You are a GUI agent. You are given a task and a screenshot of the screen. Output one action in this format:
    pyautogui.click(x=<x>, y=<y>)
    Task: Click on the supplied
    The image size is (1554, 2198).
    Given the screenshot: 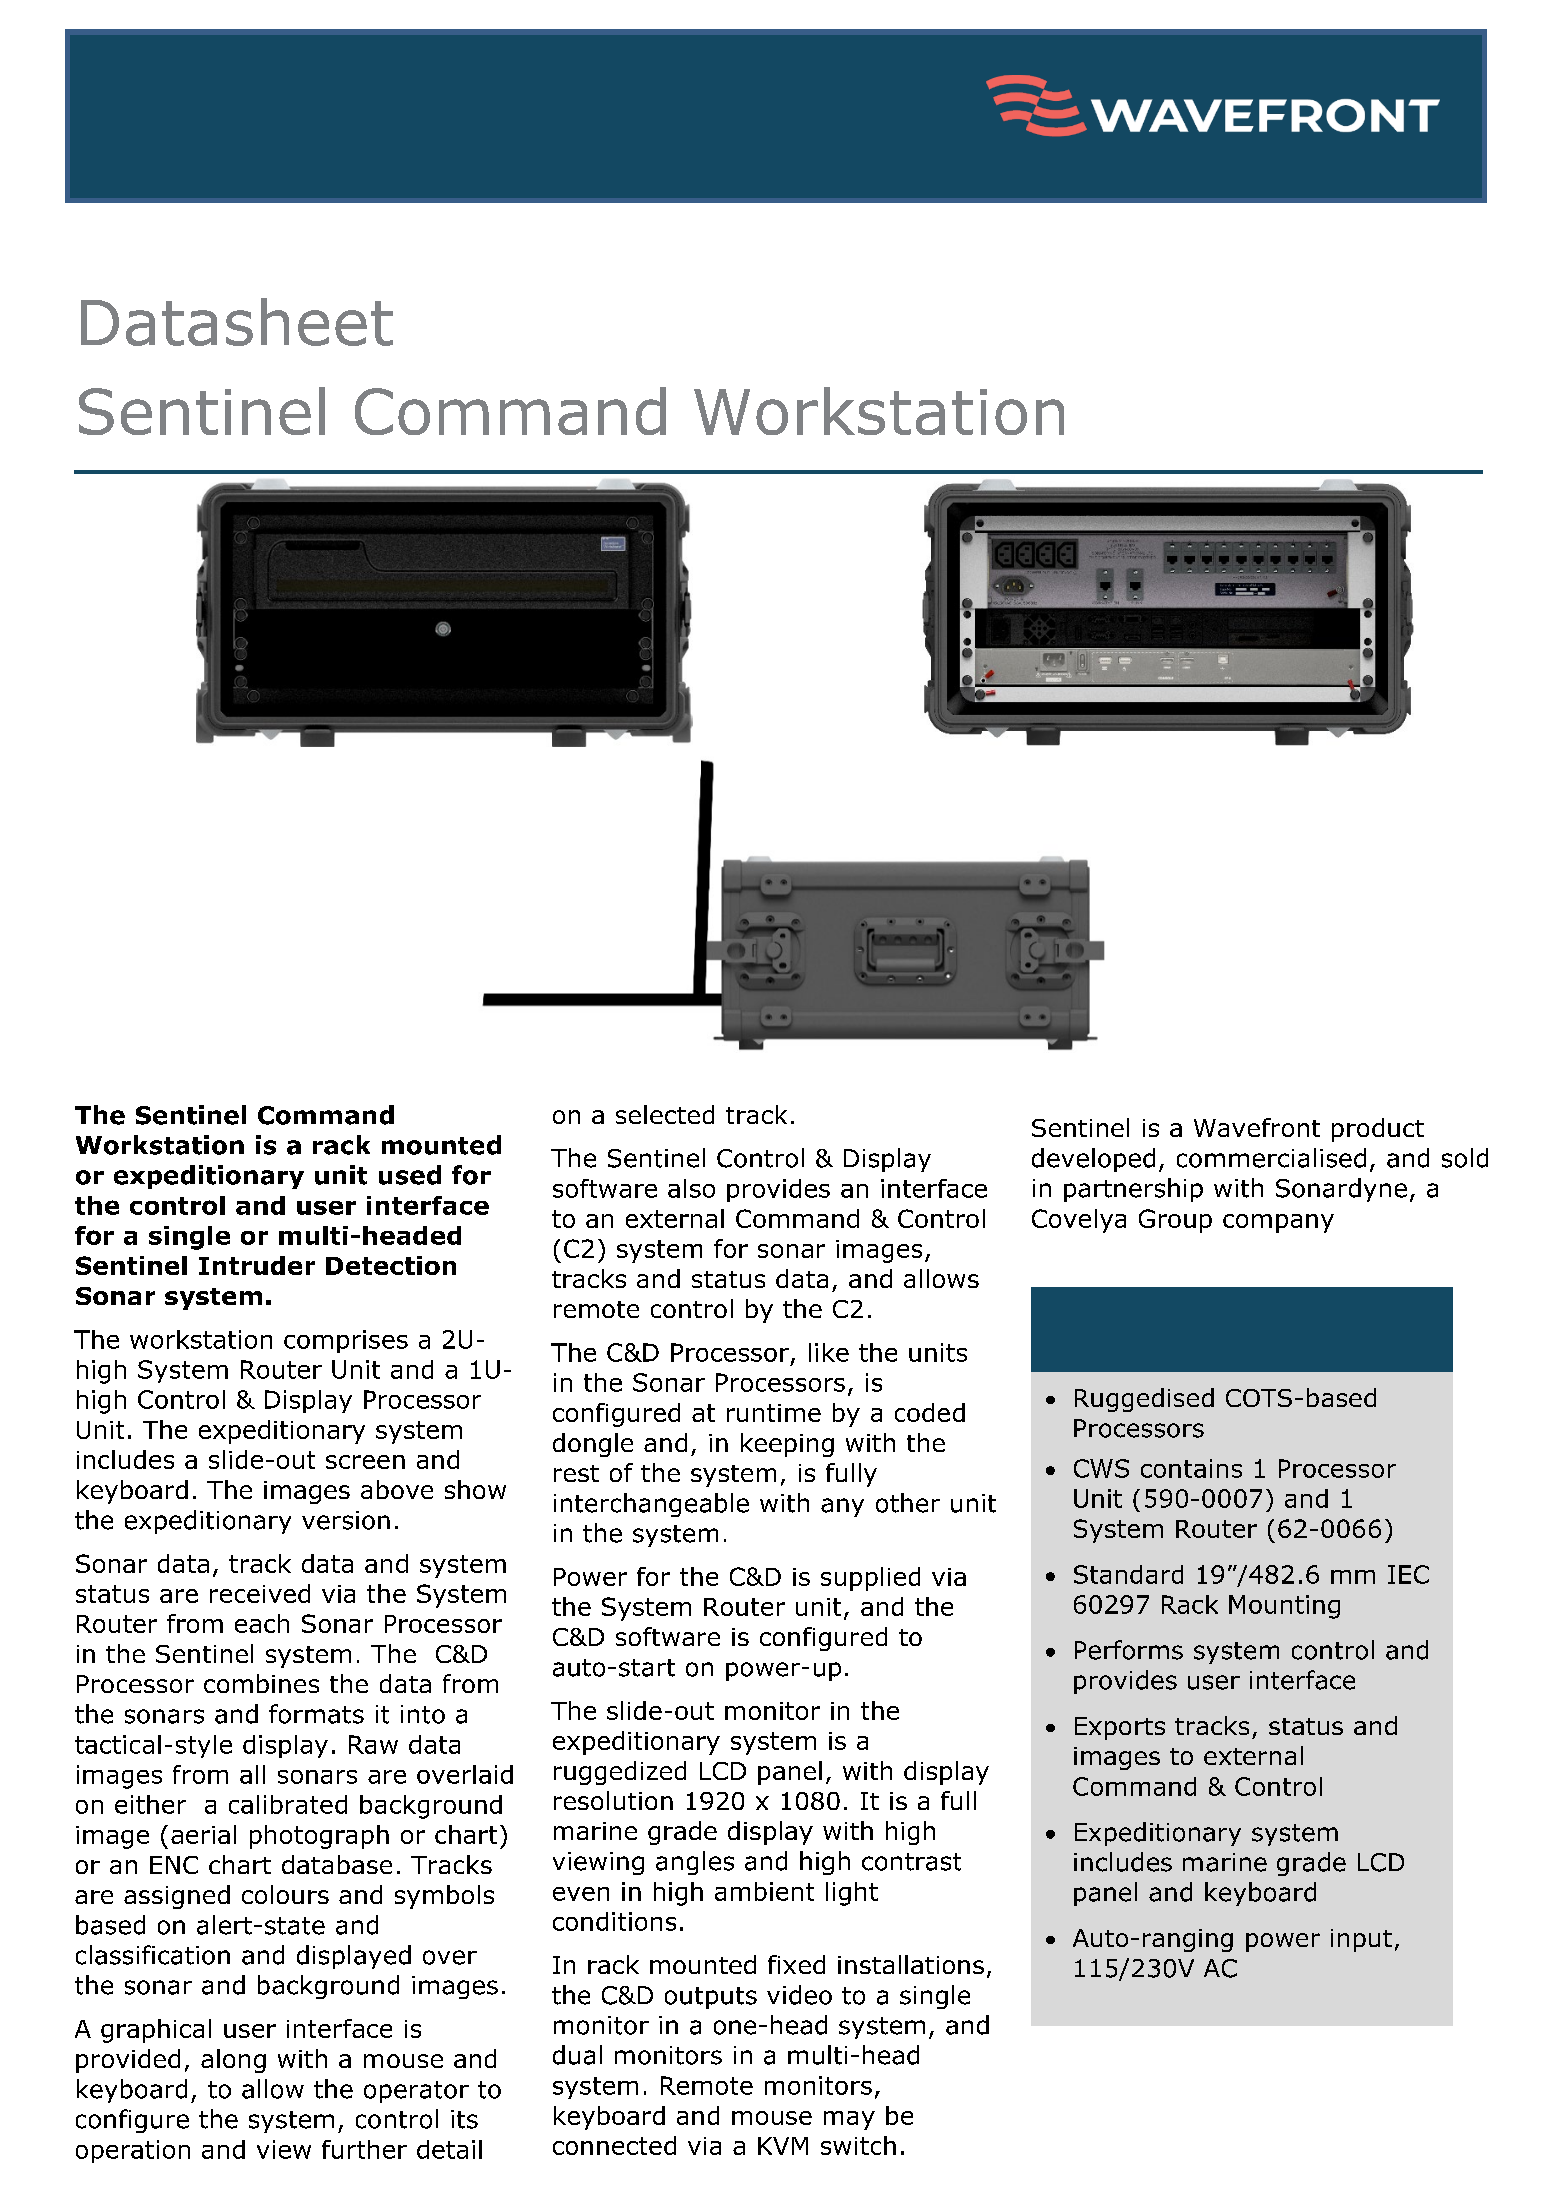 What is the action you would take?
    pyautogui.click(x=870, y=1579)
